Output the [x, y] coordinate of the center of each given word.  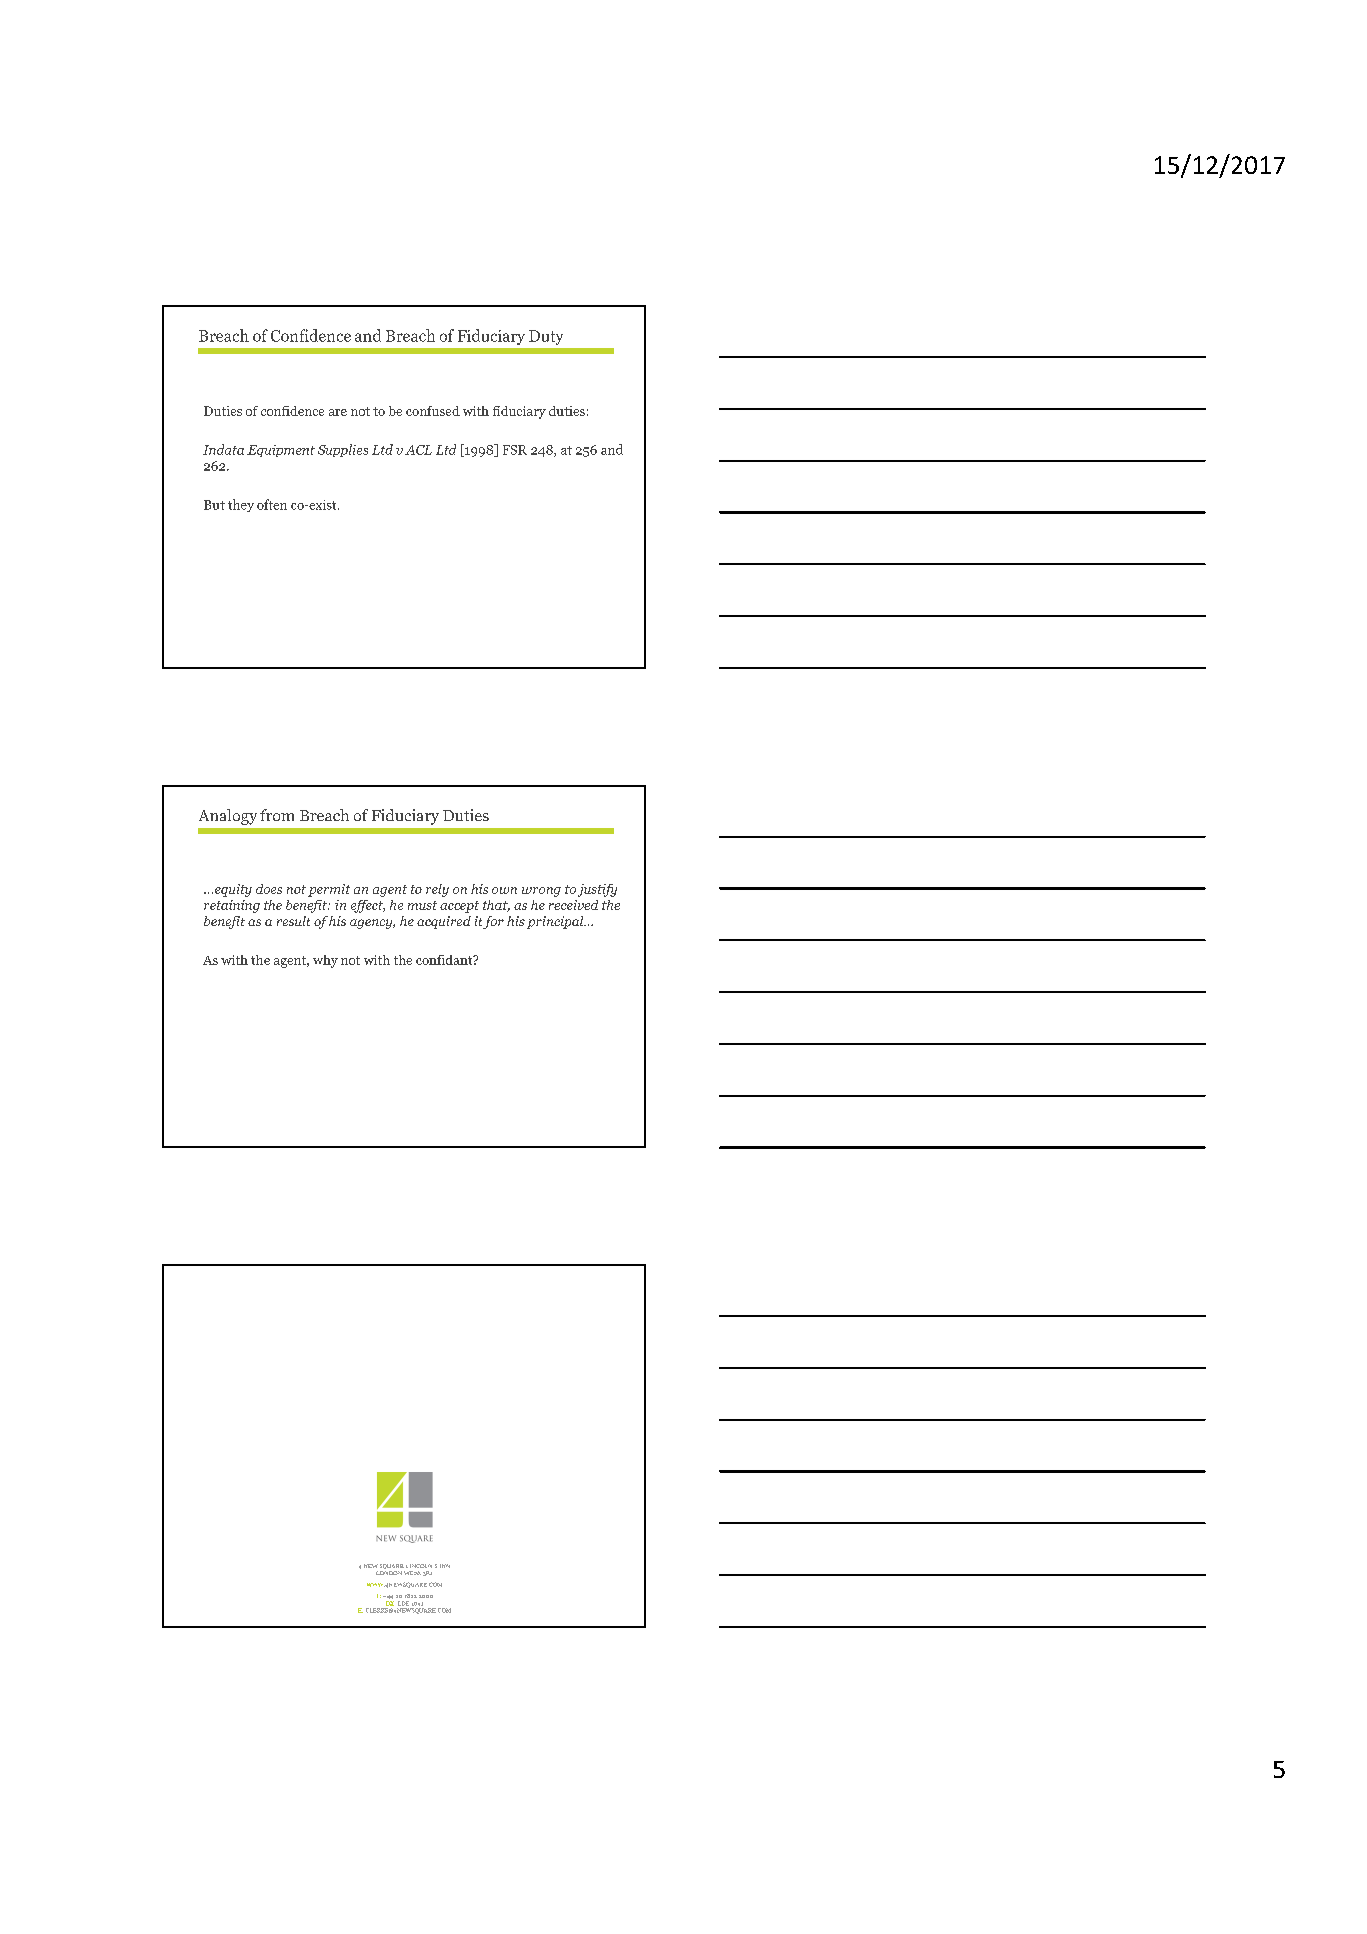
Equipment [281, 451]
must [422, 905]
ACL [418, 450]
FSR [515, 450]
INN [445, 1566]
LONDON [389, 1573]
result [293, 921]
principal [556, 922]
